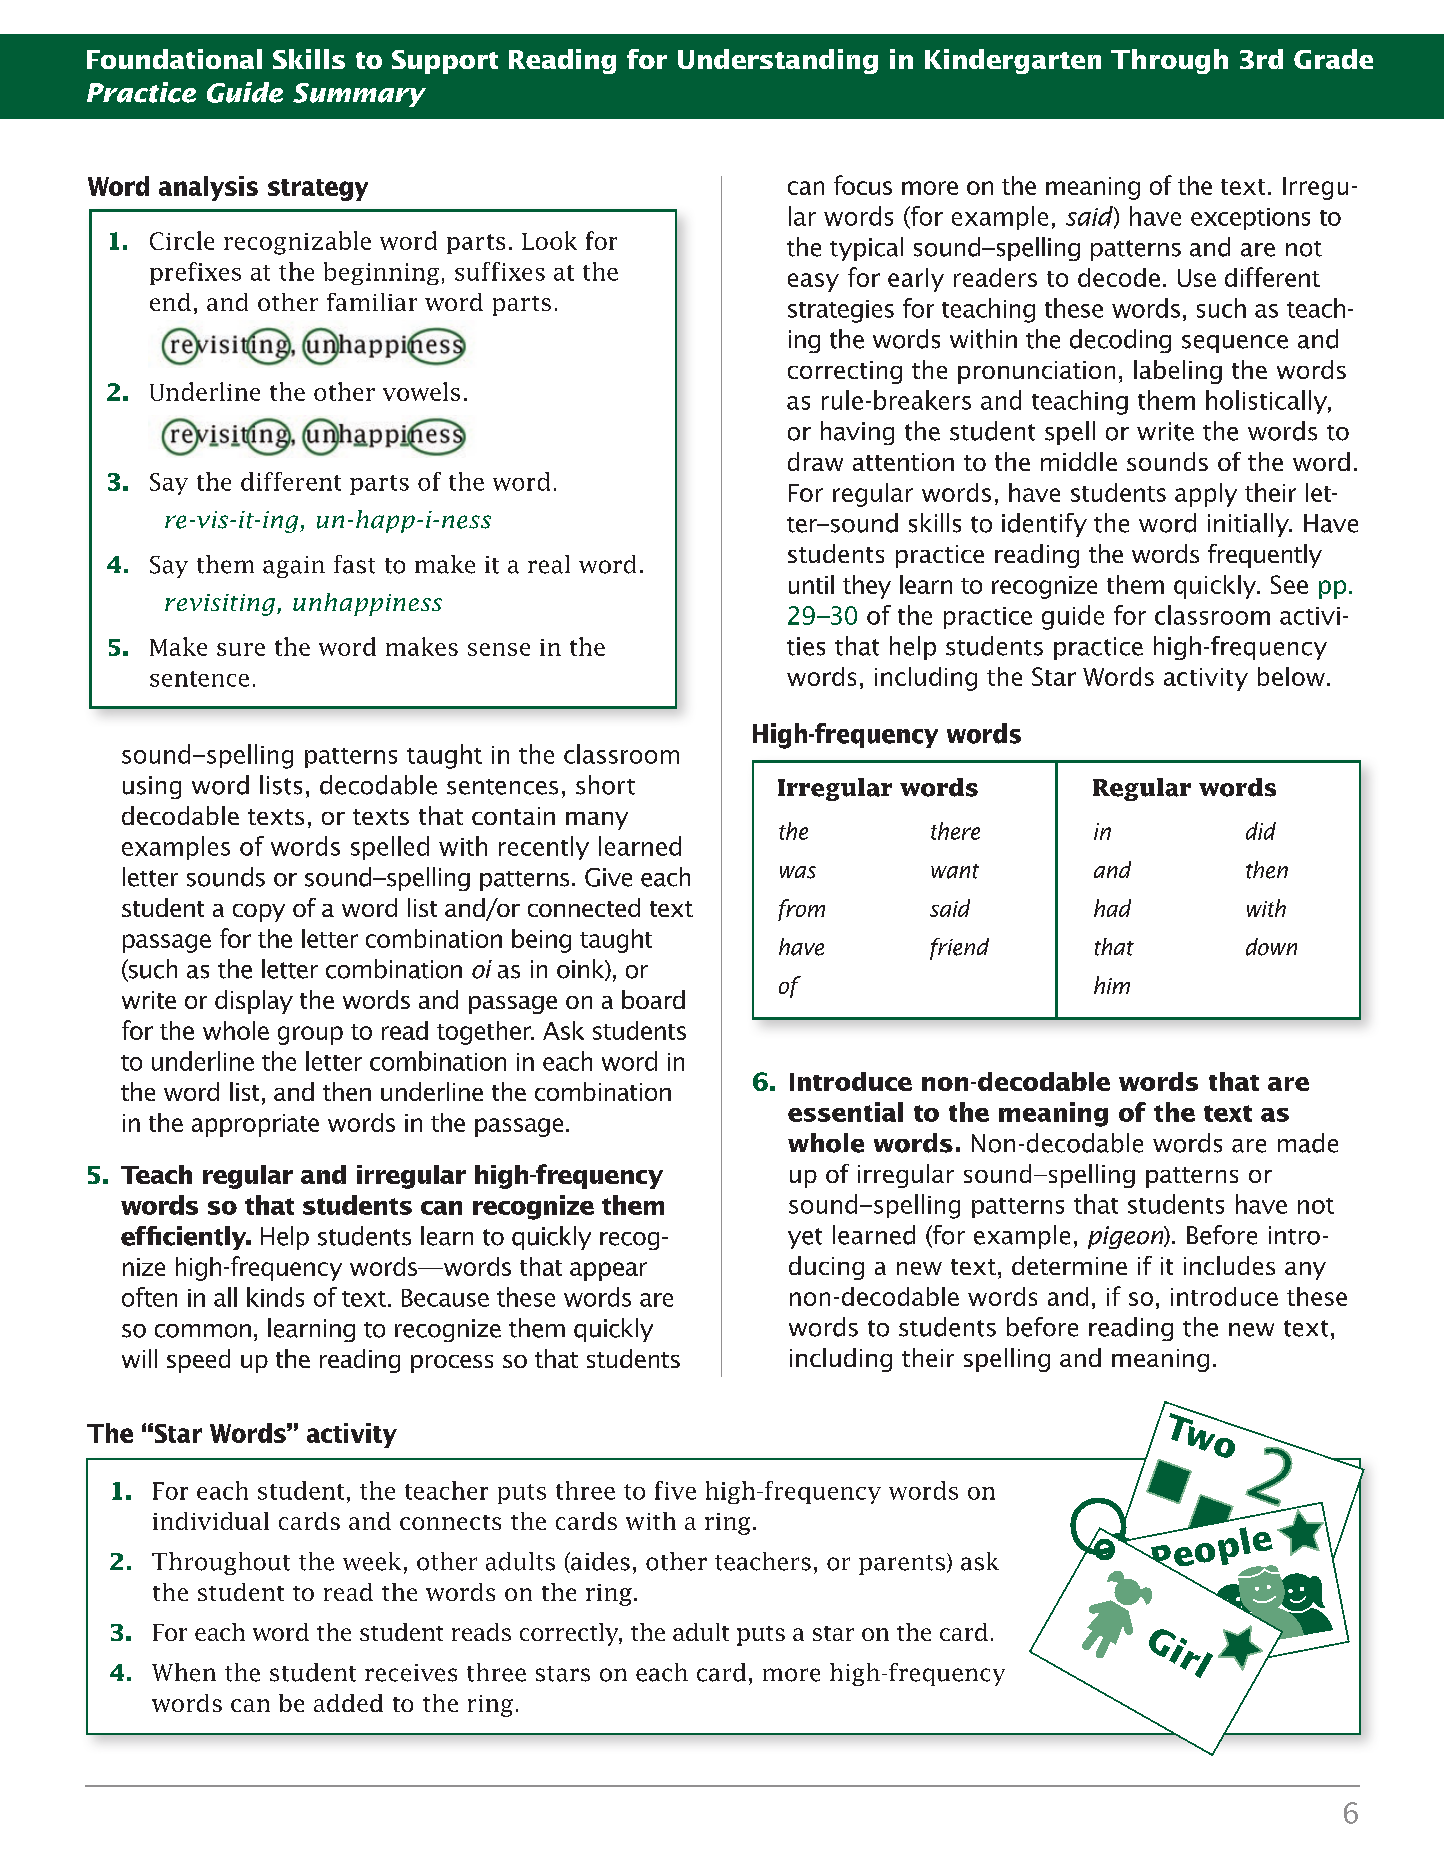 This screenshot has height=1870, width=1445. Describe the element at coordinates (599, 1562) in the screenshot. I see `aides` at that location.
